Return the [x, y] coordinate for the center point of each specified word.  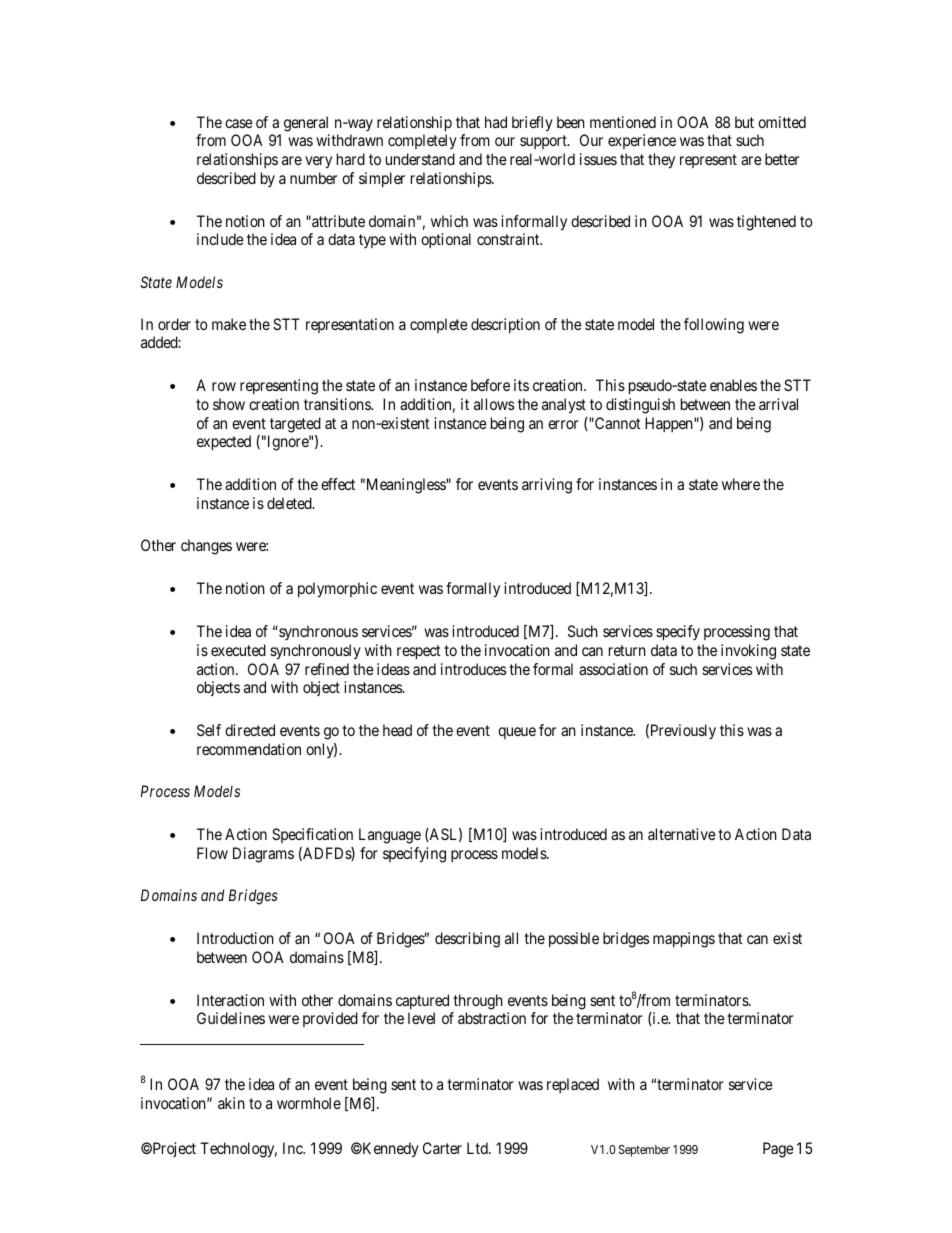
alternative [682, 834]
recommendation [249, 749]
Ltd [478, 1148]
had [496, 122]
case [239, 123]
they [661, 161]
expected [224, 443]
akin [231, 1103]
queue [517, 733]
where [741, 484]
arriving [547, 486]
